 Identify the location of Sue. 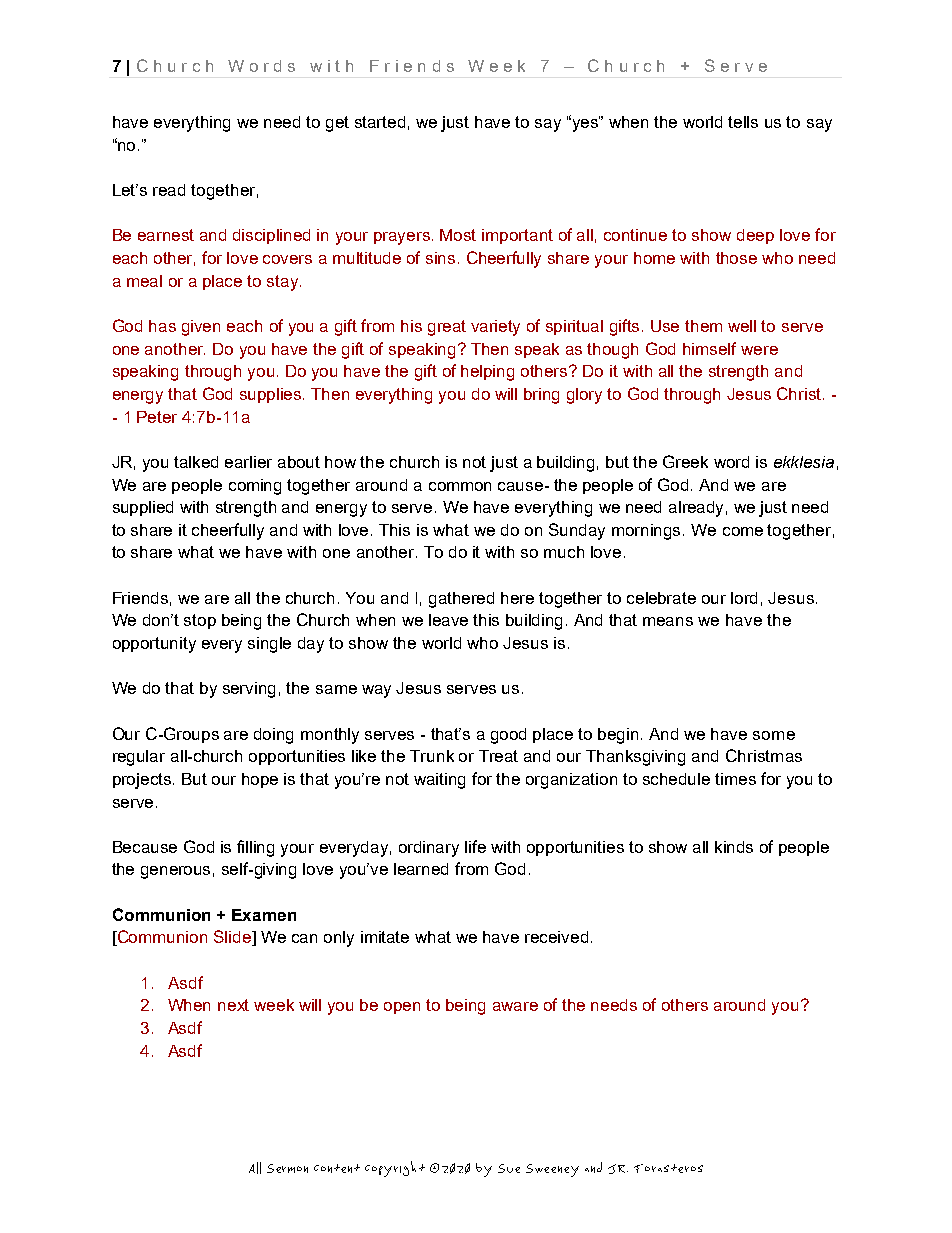
(509, 1168).
